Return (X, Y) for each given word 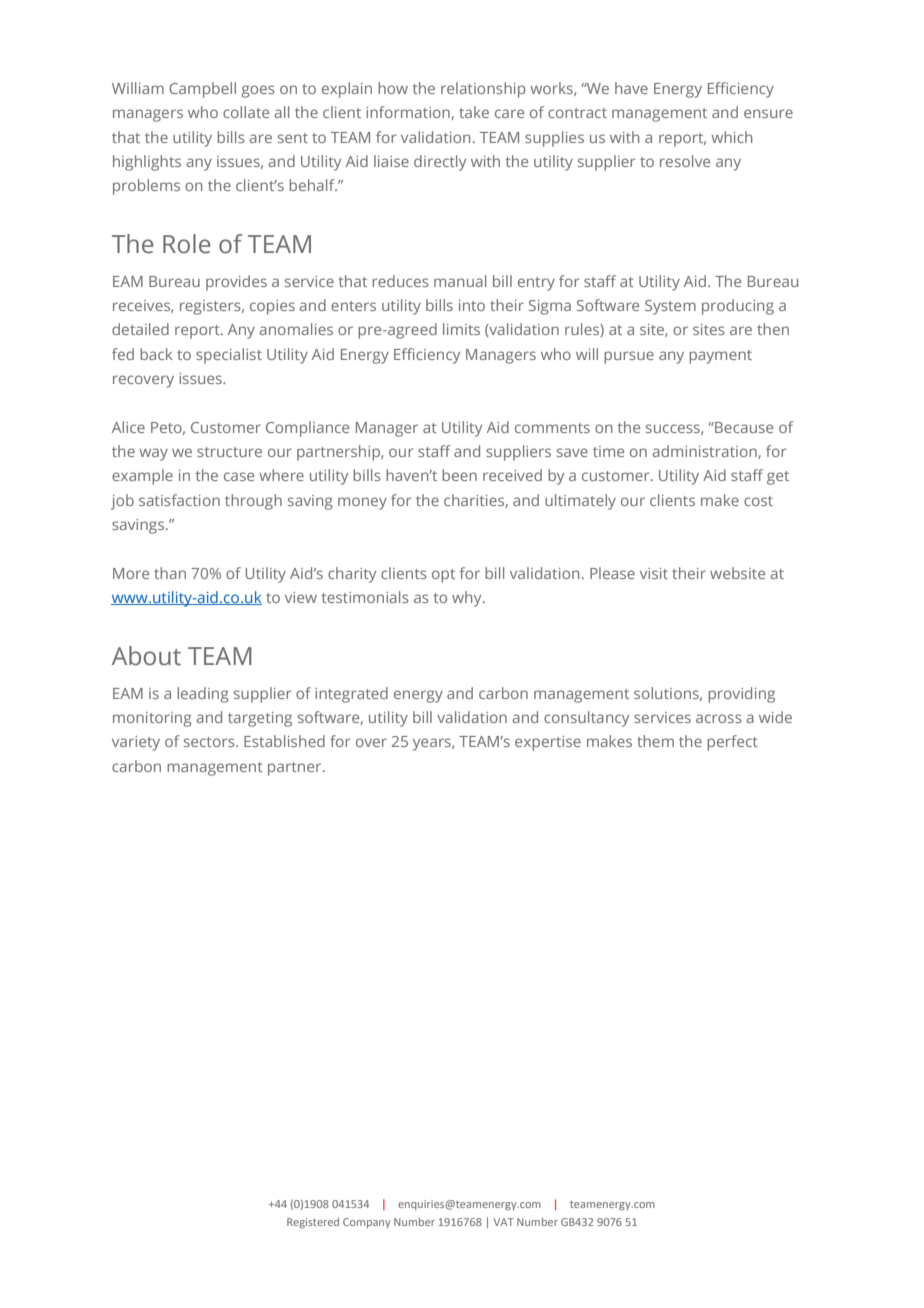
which (731, 137)
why (468, 599)
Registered (313, 1223)
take (474, 112)
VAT (503, 1222)
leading (203, 695)
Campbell (202, 90)
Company (366, 1223)
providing (741, 695)
